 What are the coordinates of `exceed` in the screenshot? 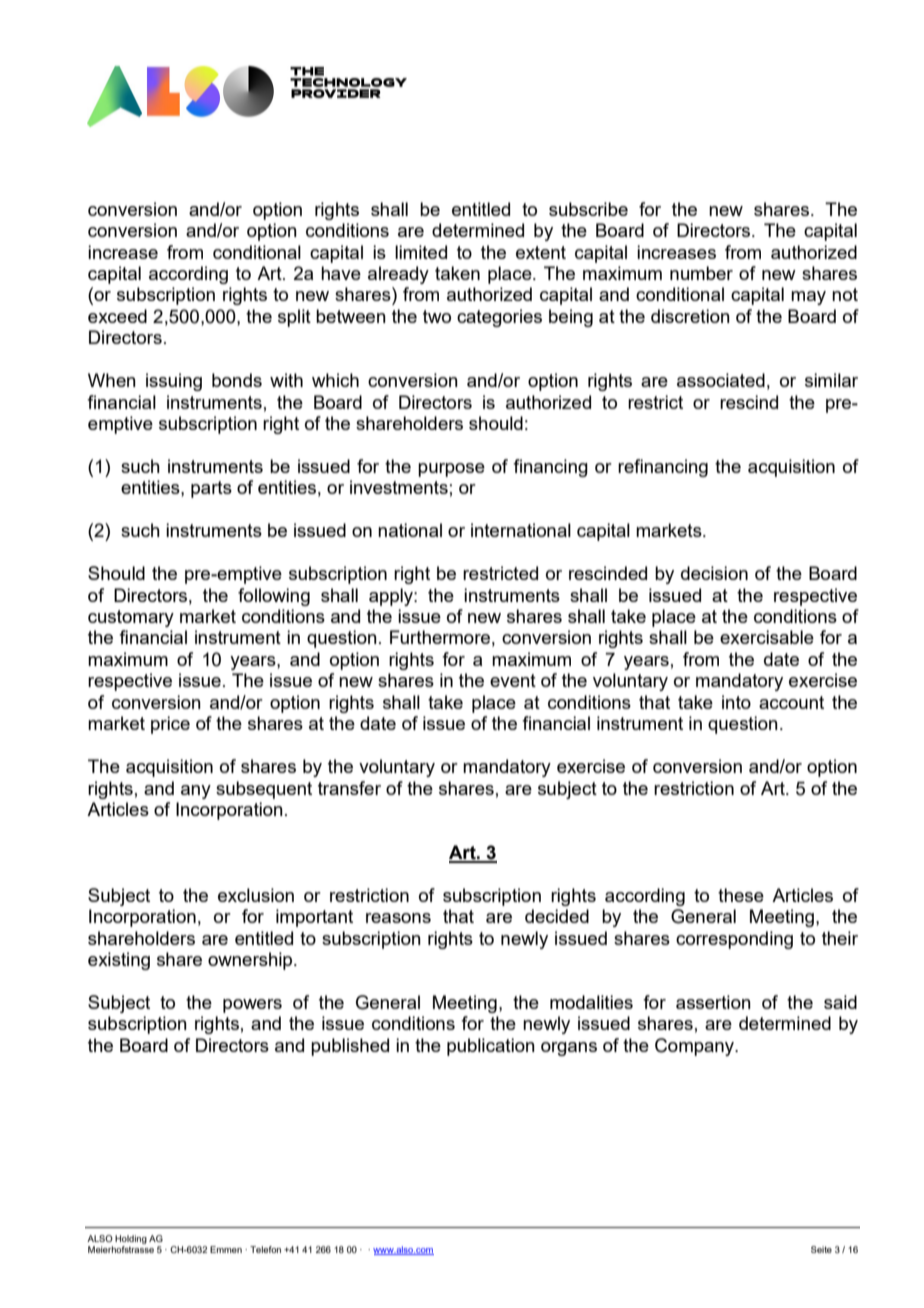 It's located at (117, 316).
